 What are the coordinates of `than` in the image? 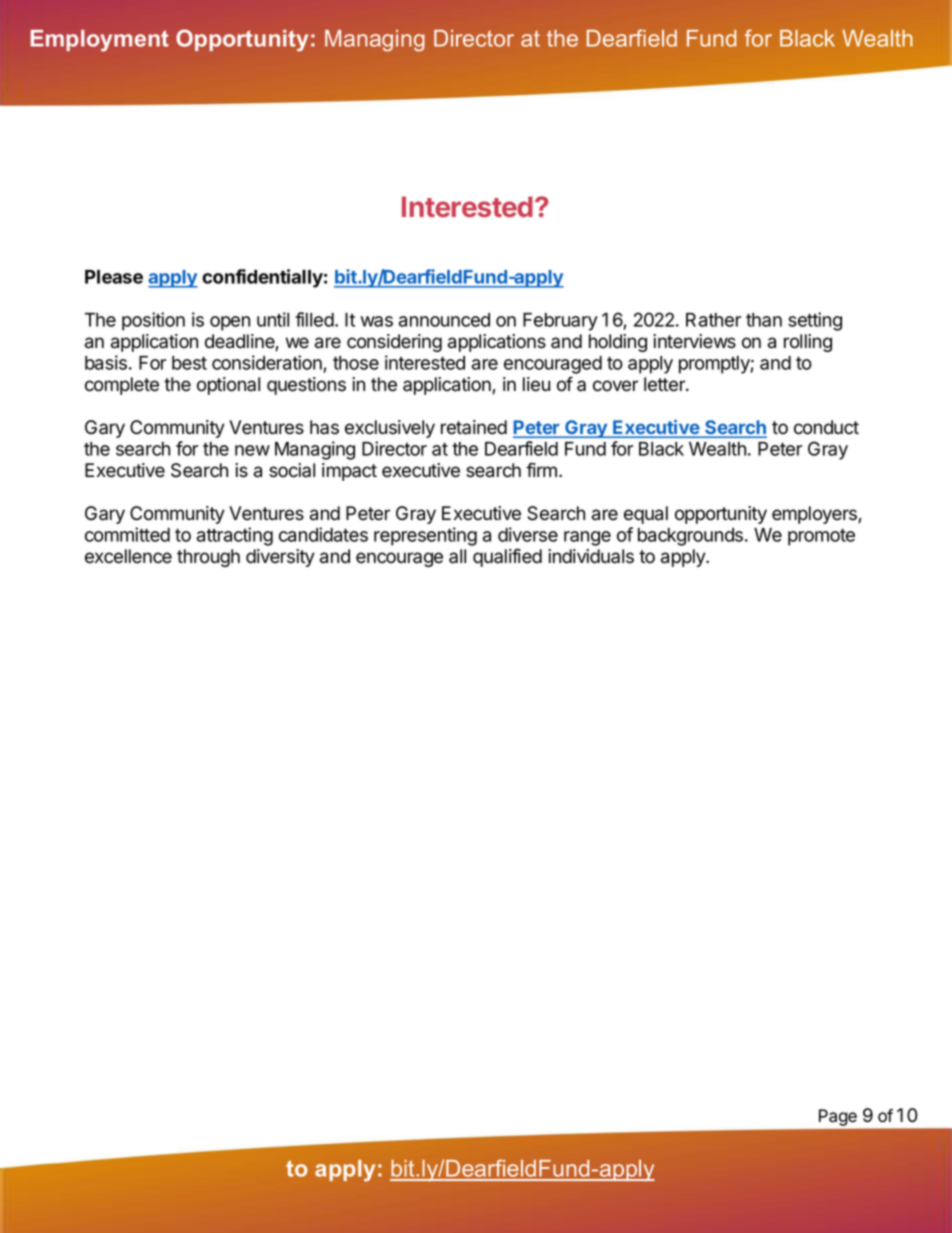 It's located at (764, 320).
